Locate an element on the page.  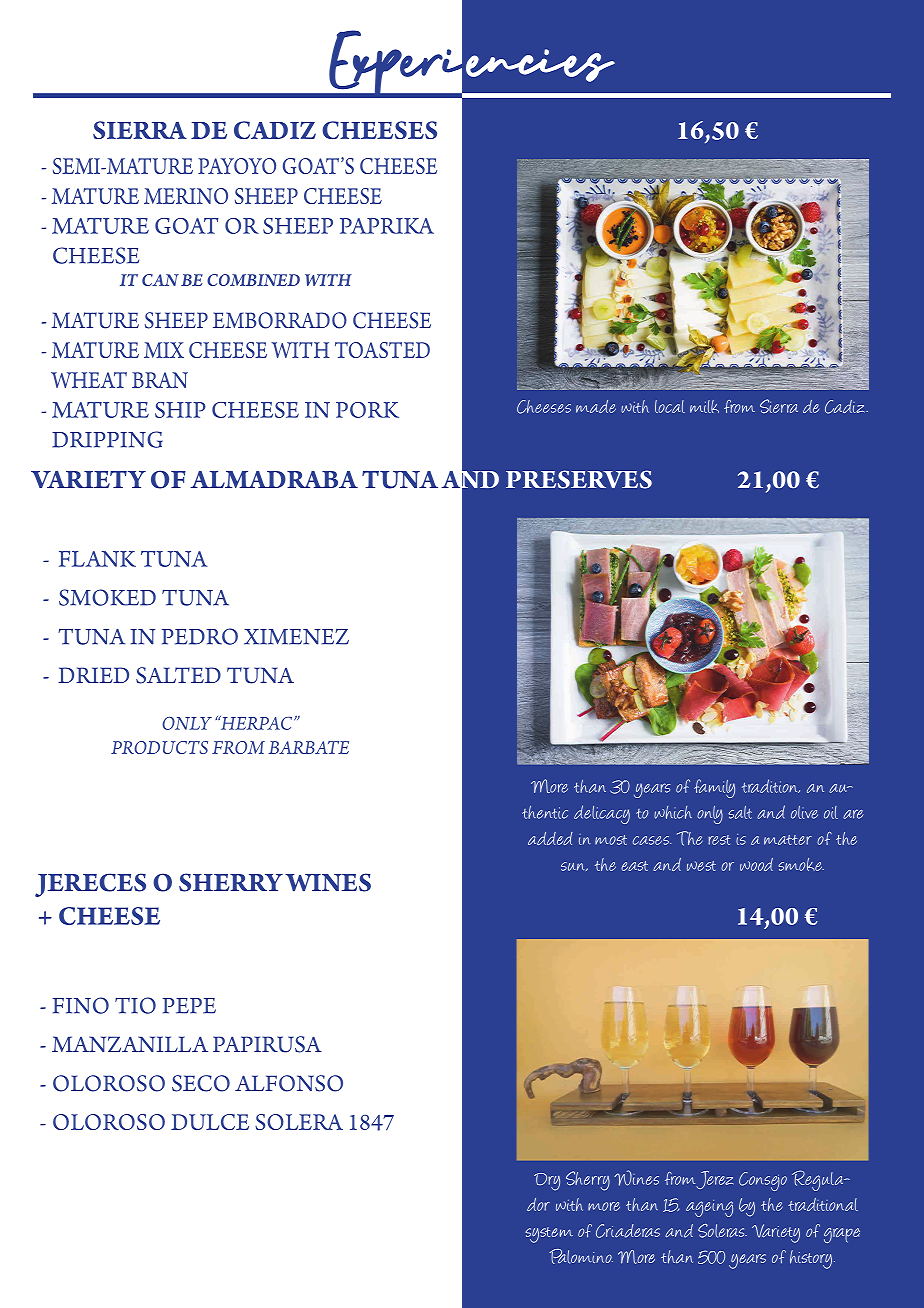
system is located at coordinates (549, 1235).
